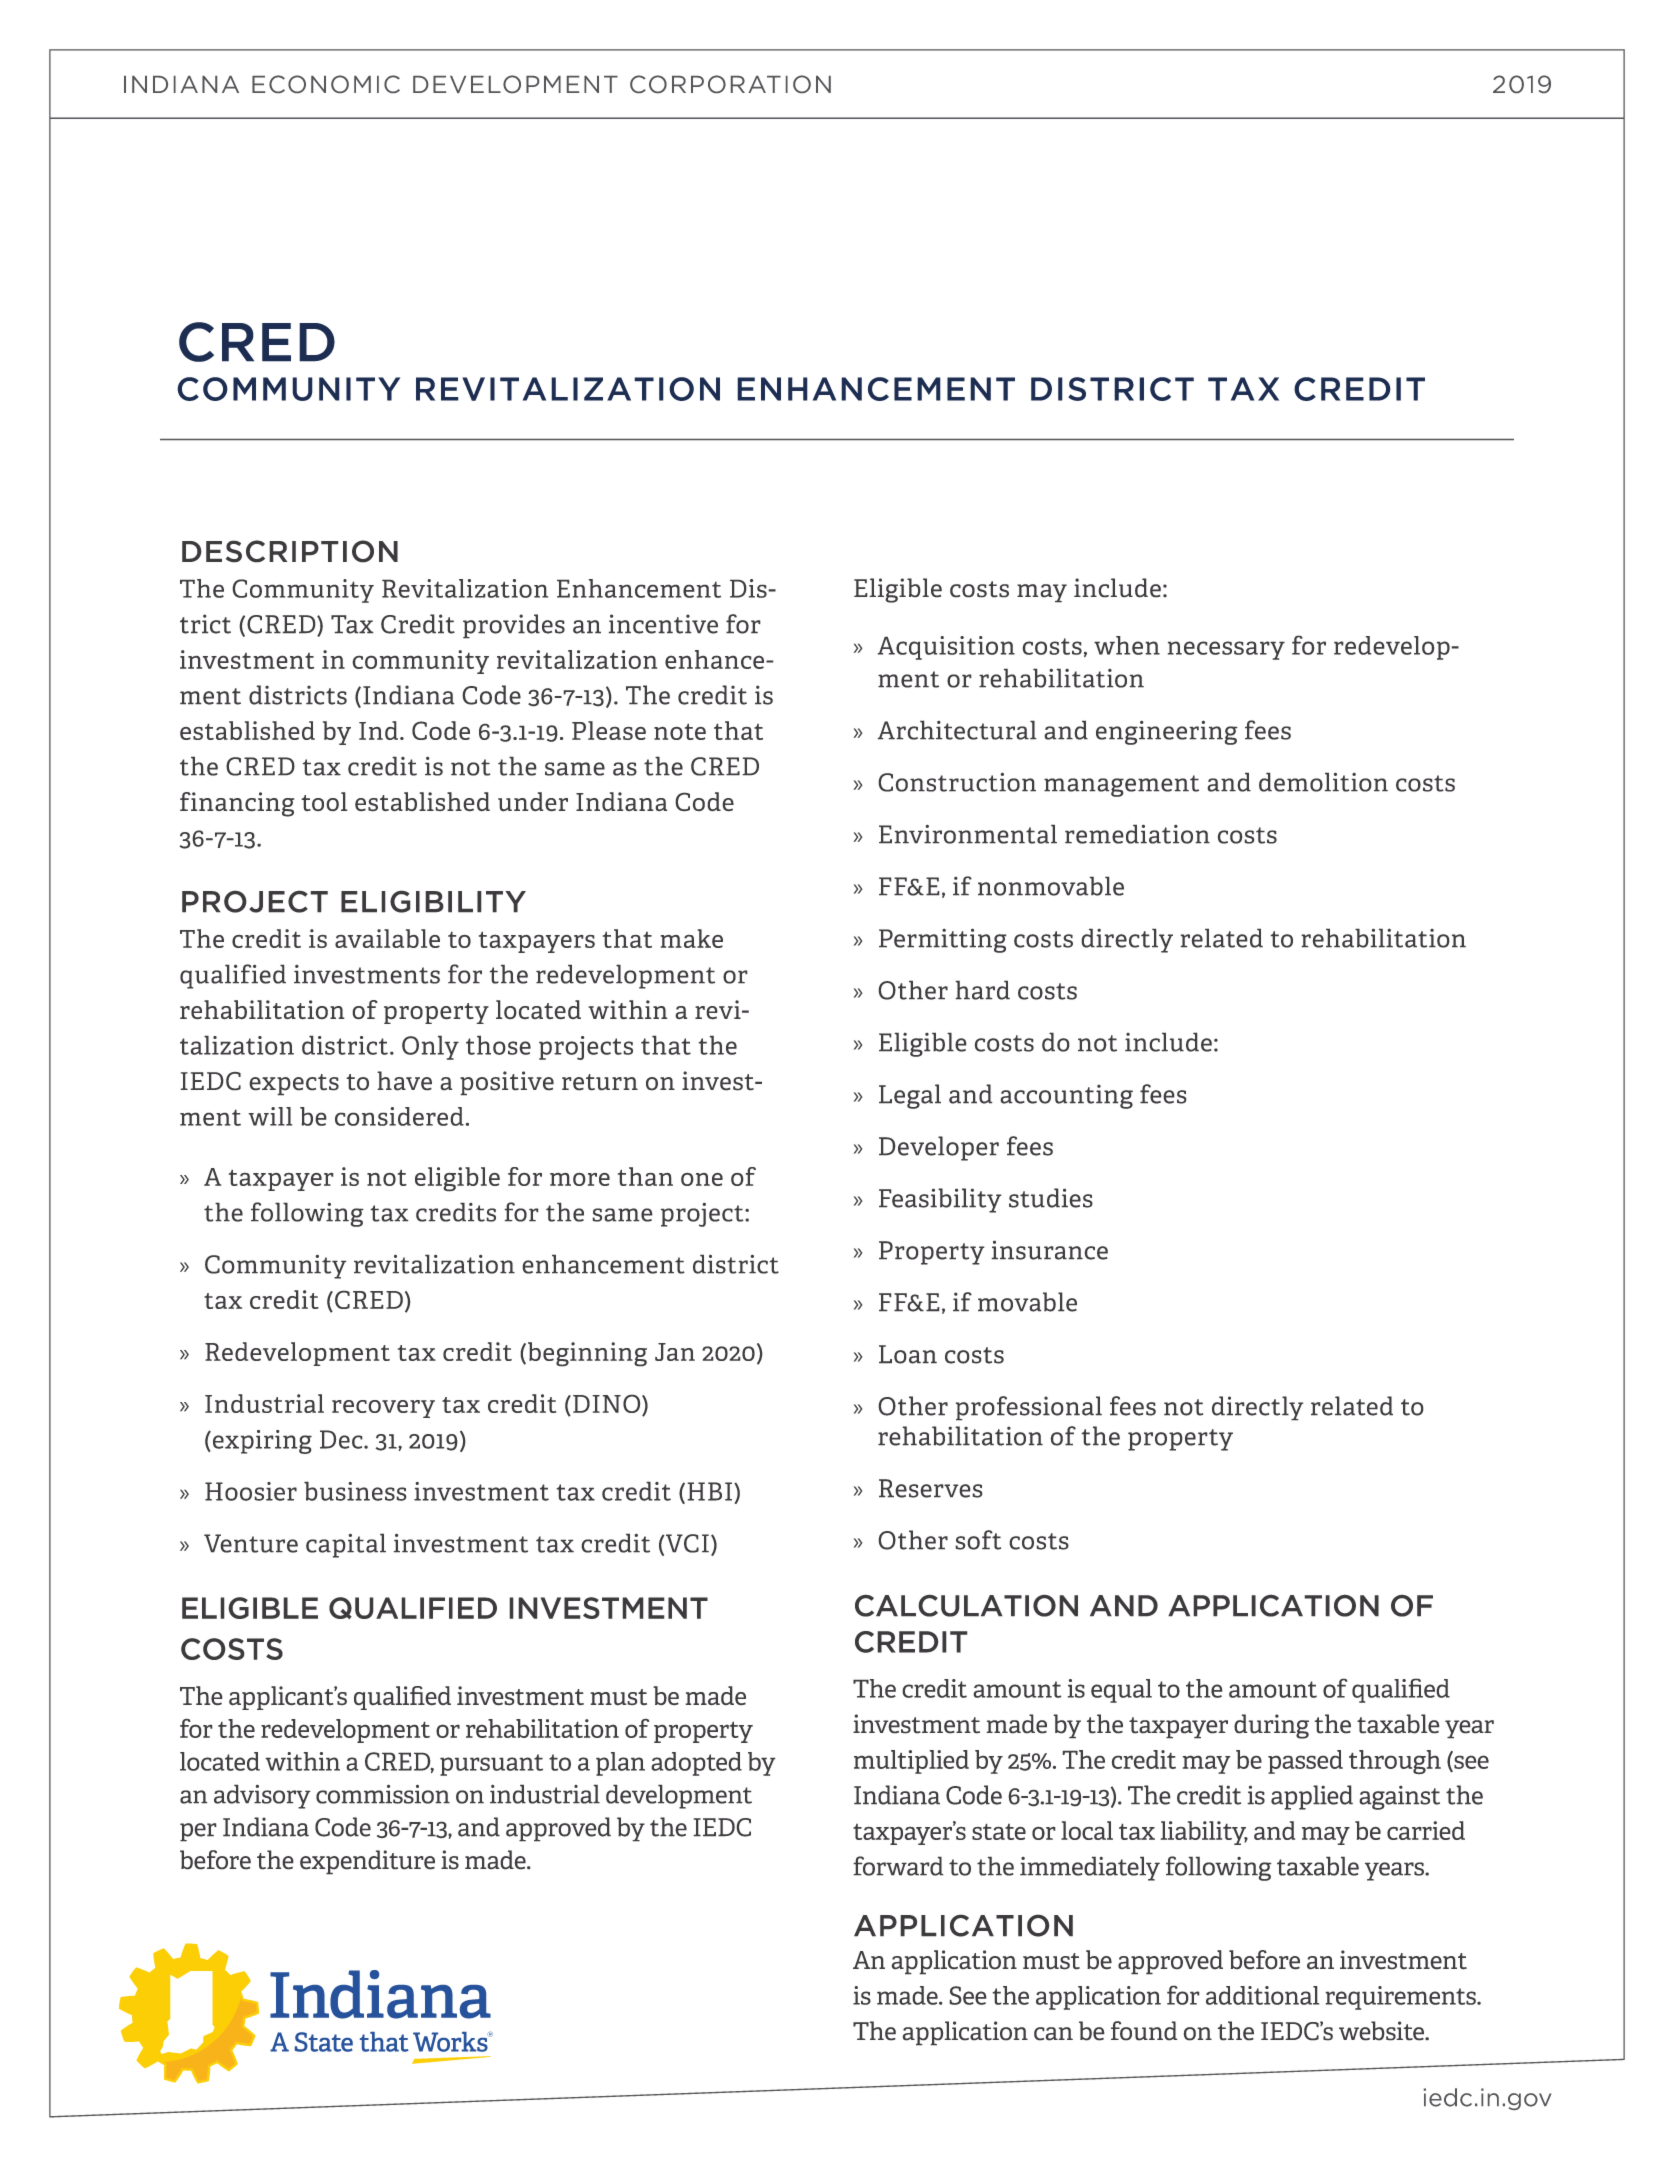 This screenshot has width=1674, height=2167. Describe the element at coordinates (730, 84) in the screenshot. I see `CORPORATION` at that location.
